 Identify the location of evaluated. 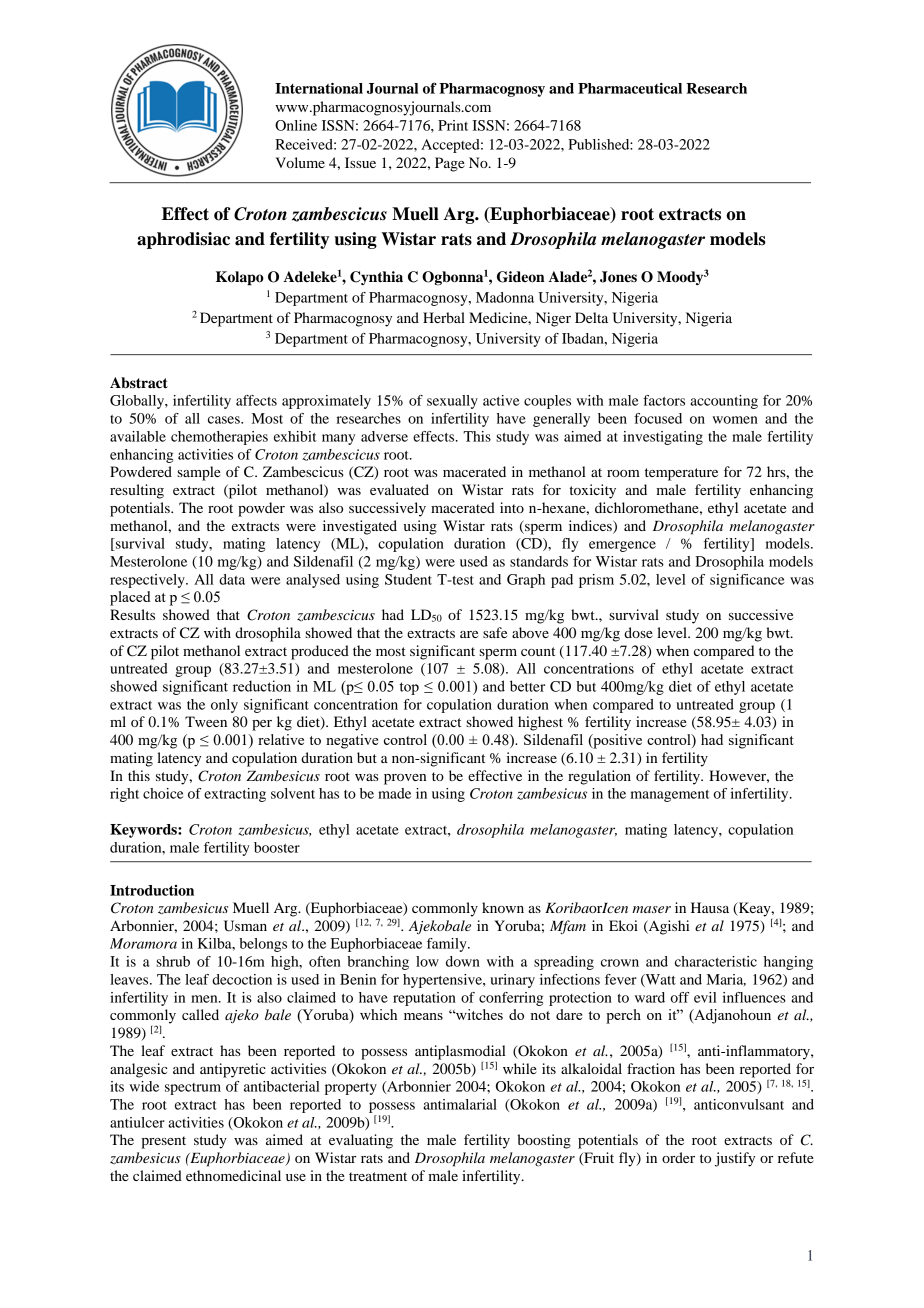
(399, 489).
